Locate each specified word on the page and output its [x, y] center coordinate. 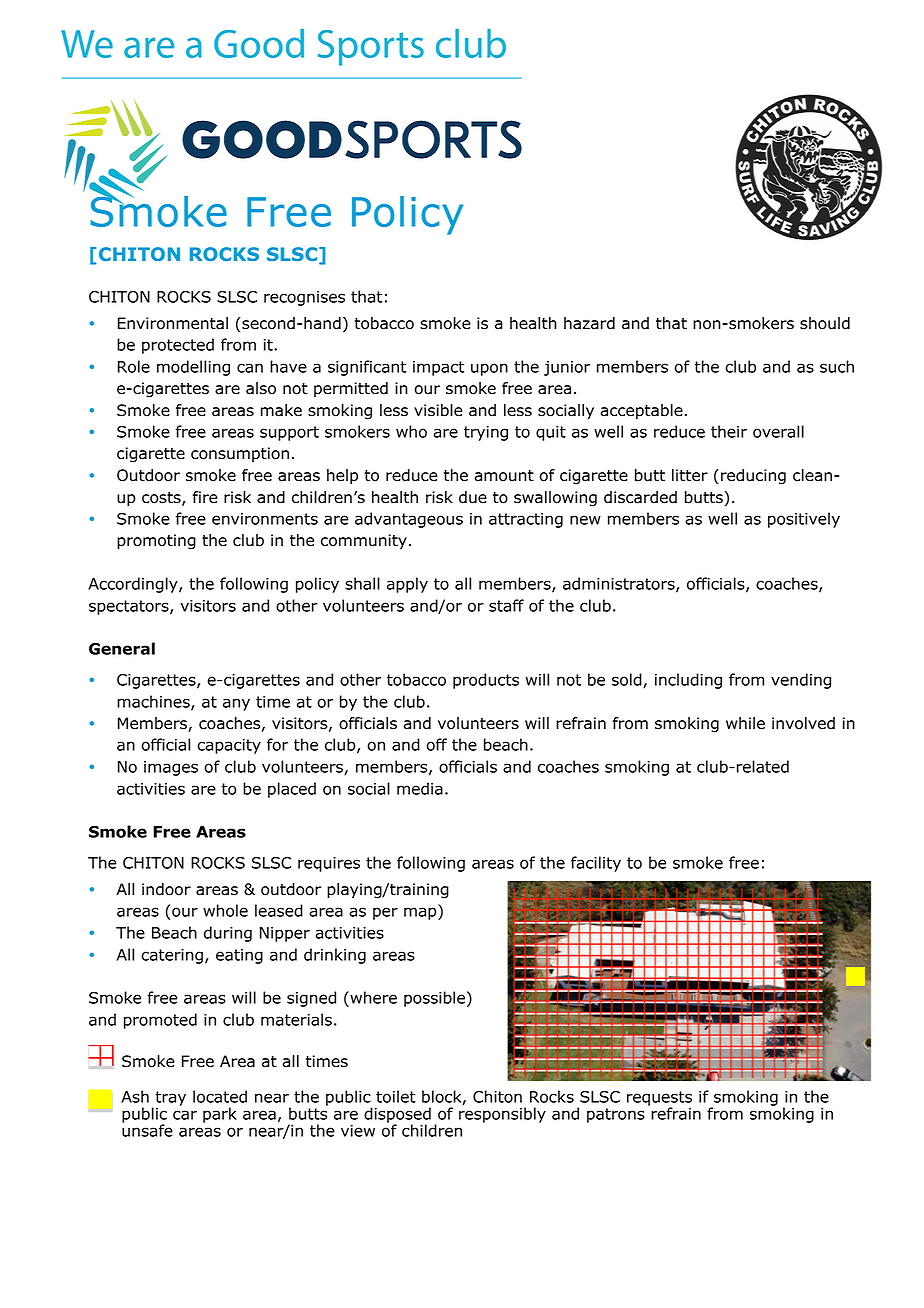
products [486, 681]
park [220, 1115]
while [745, 723]
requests [659, 1100]
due [473, 497]
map [421, 913]
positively [804, 520]
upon [489, 369]
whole [225, 910]
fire [205, 497]
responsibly [502, 1114]
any [236, 704]
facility [596, 864]
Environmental [173, 323]
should [825, 323]
